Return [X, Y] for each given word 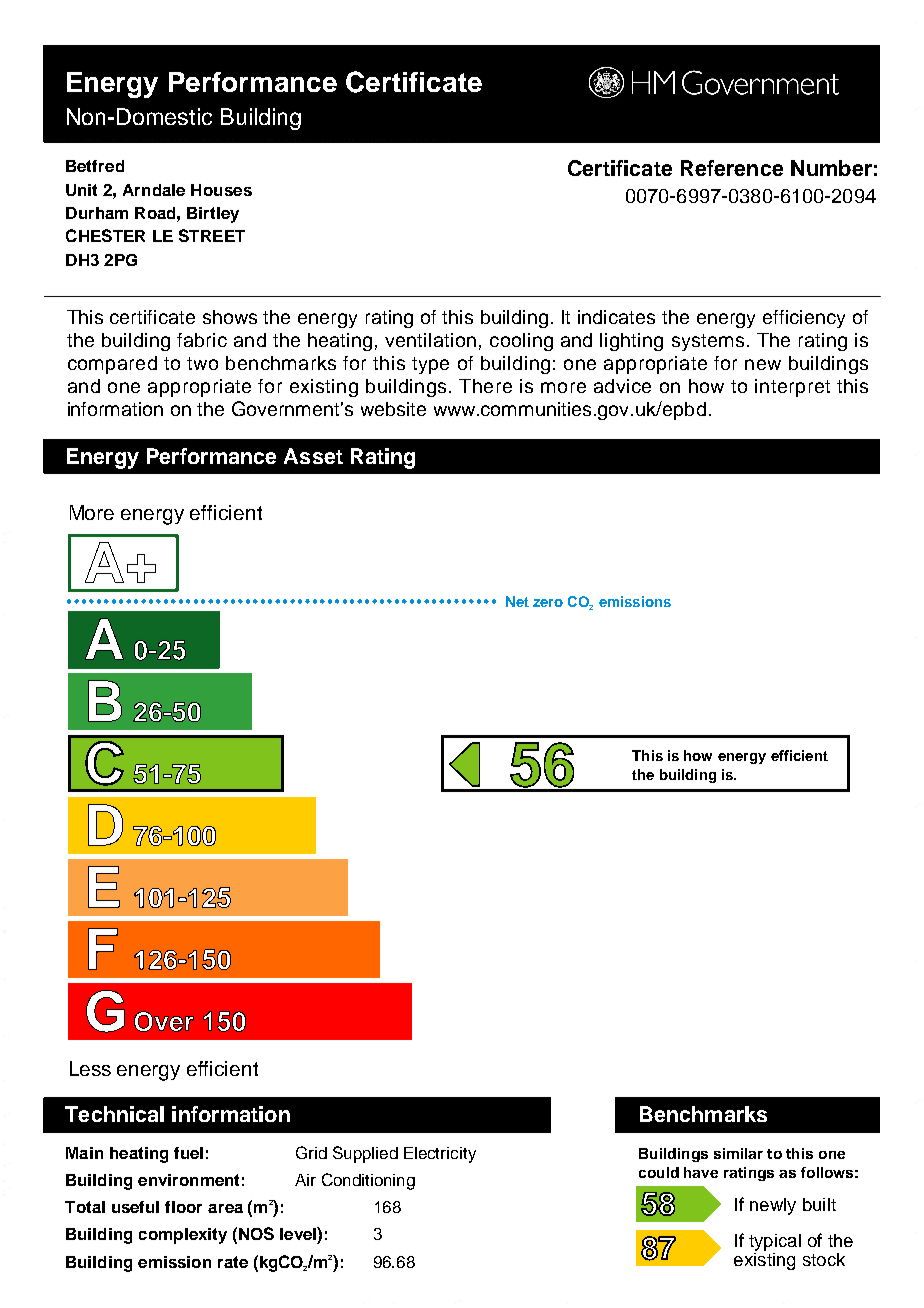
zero [548, 603]
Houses [221, 190]
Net [517, 601]
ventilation [430, 340]
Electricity [440, 1155]
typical [775, 1242]
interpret [792, 388]
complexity [183, 1236]
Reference [732, 168]
